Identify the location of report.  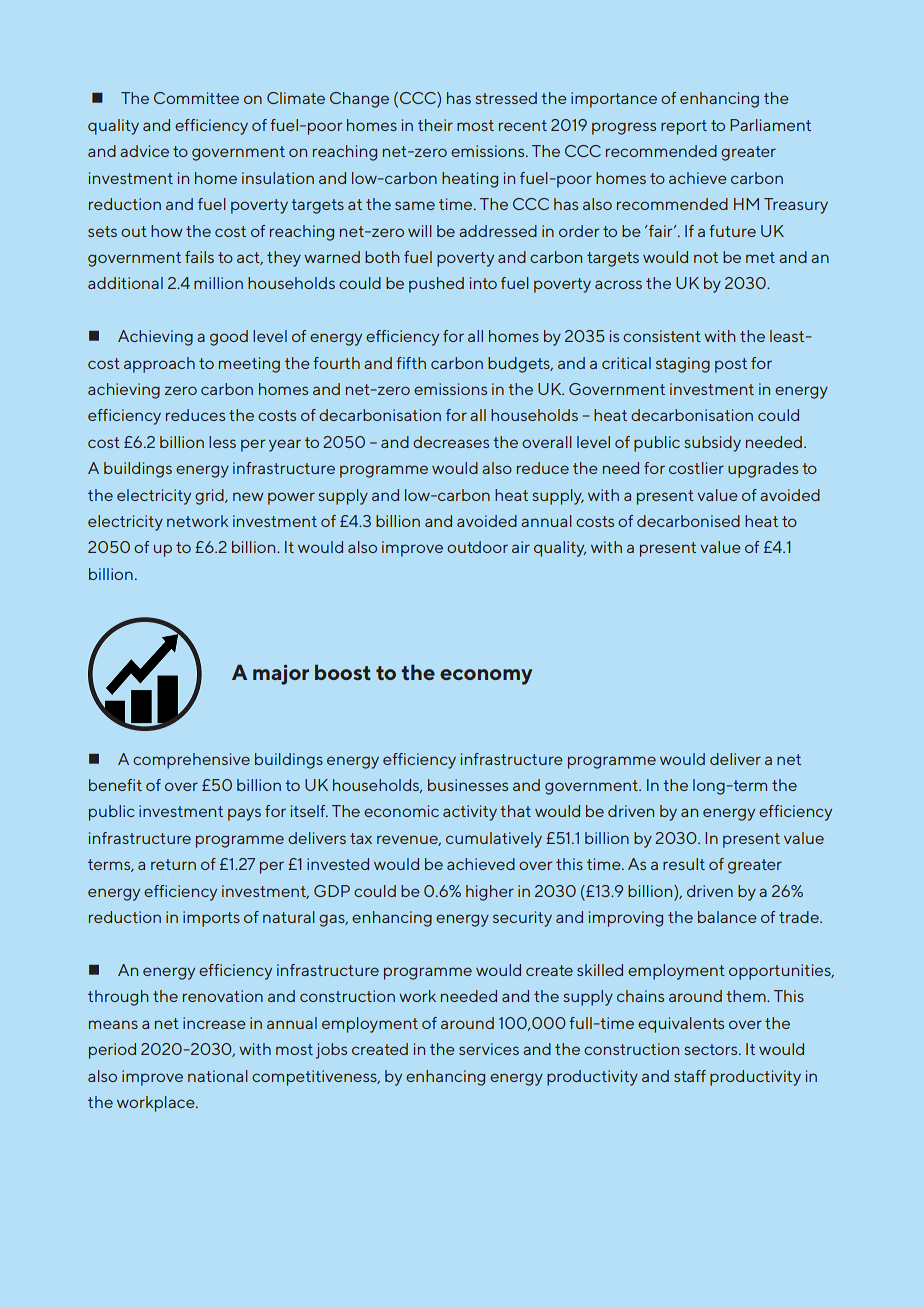
(684, 127).
